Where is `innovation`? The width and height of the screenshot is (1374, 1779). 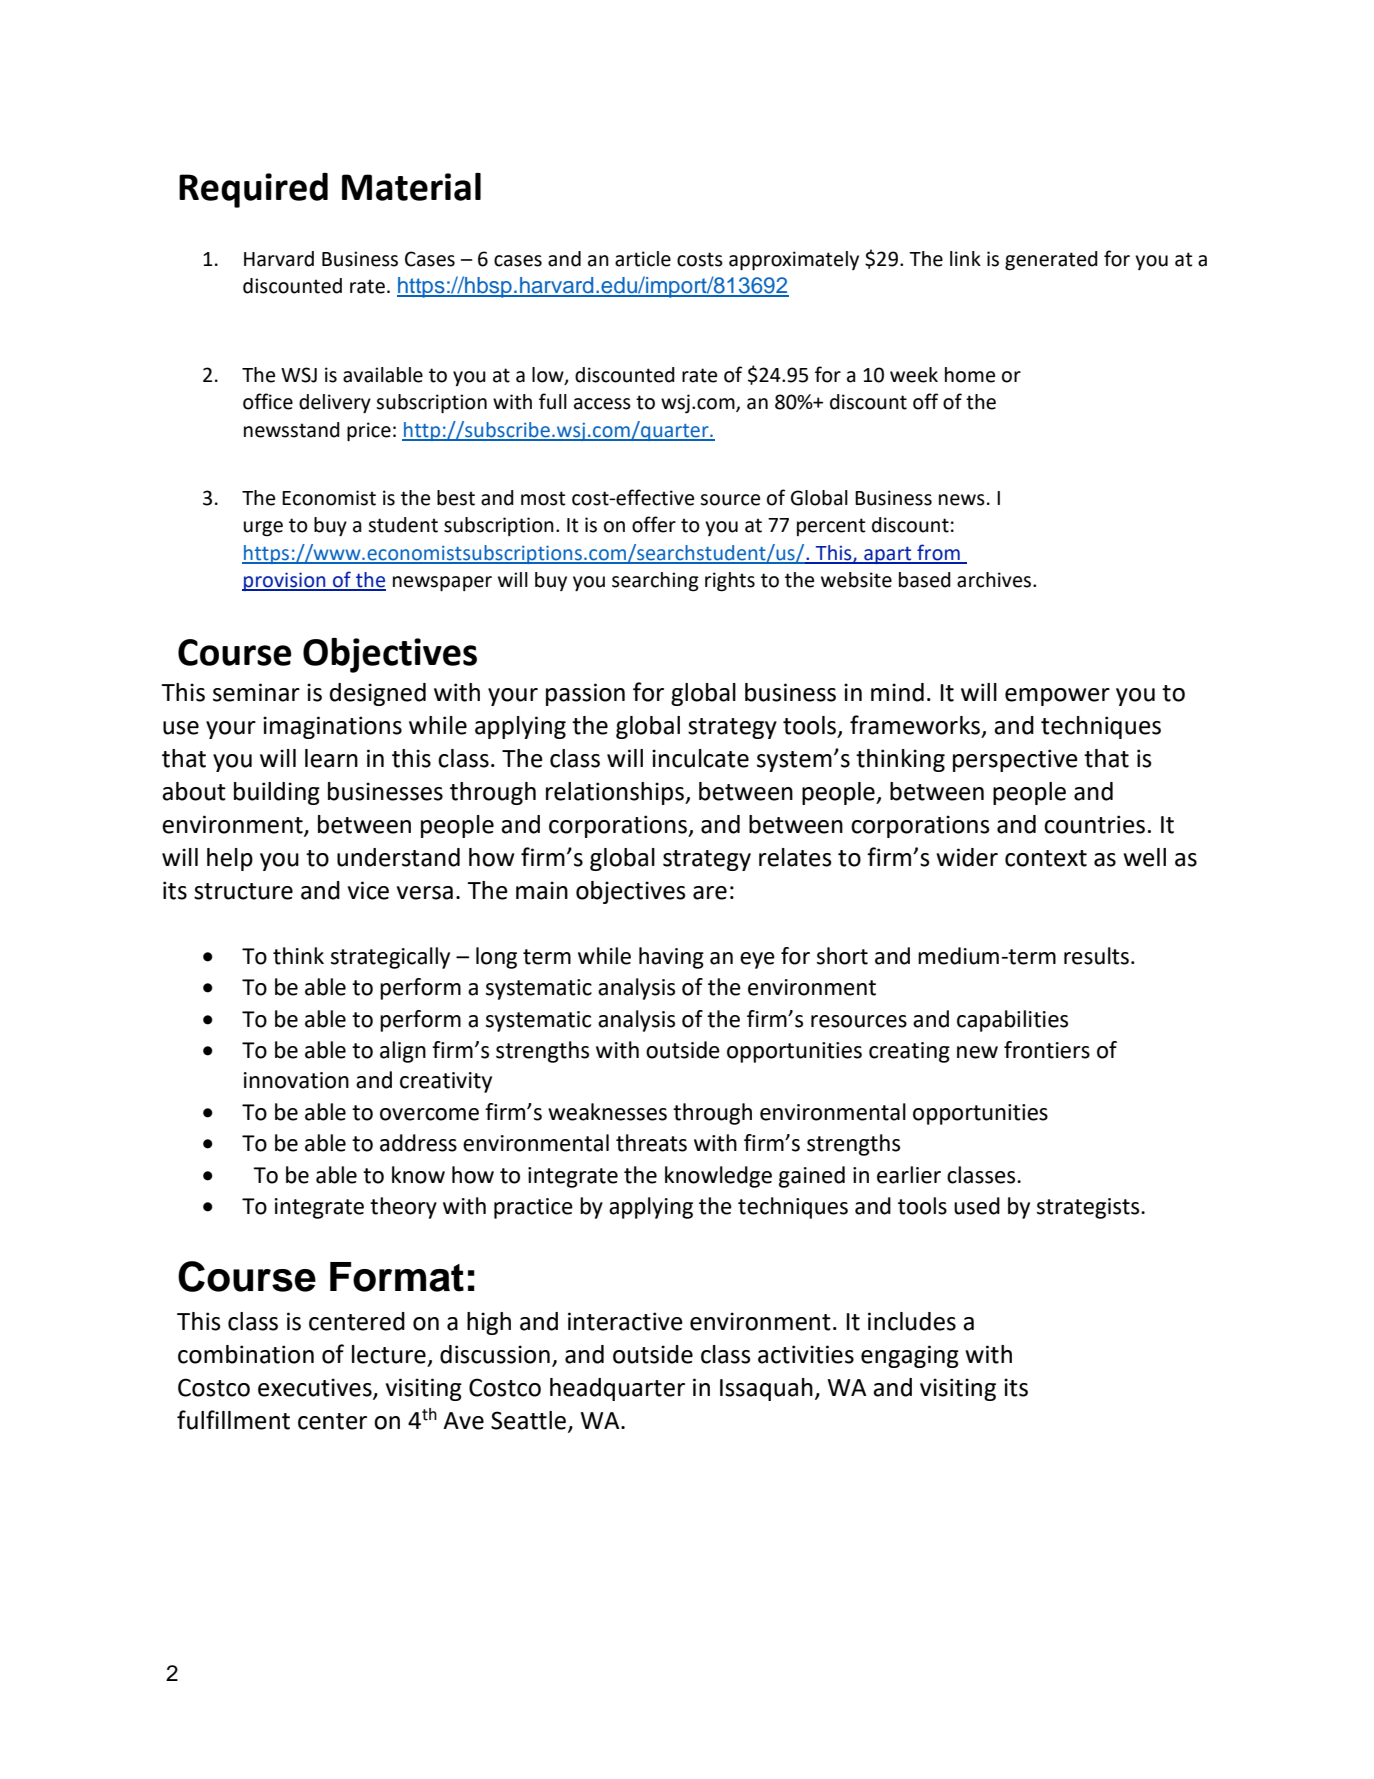
innovation is located at coordinates (296, 1080).
